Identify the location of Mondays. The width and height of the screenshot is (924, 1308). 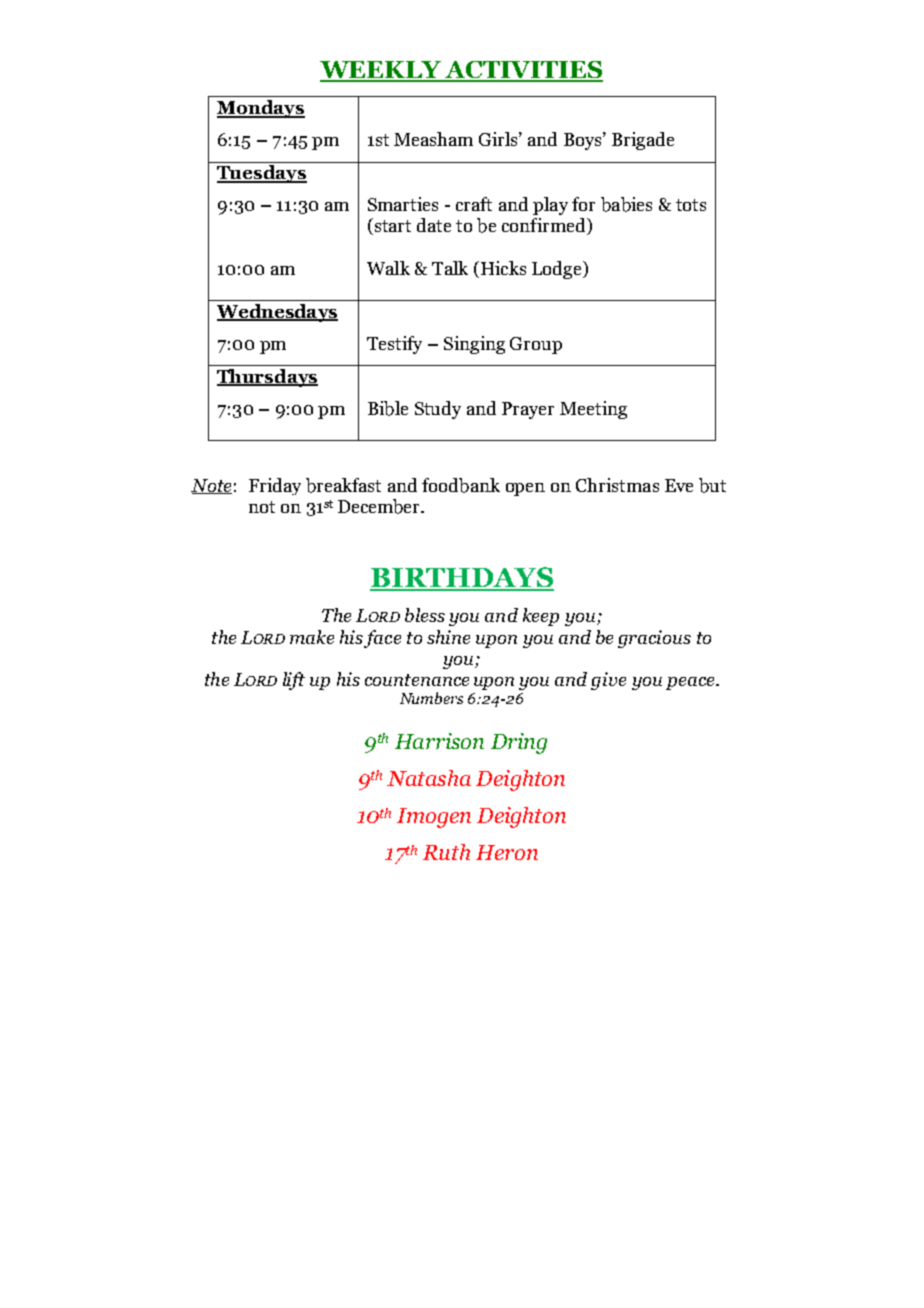
(261, 109).
